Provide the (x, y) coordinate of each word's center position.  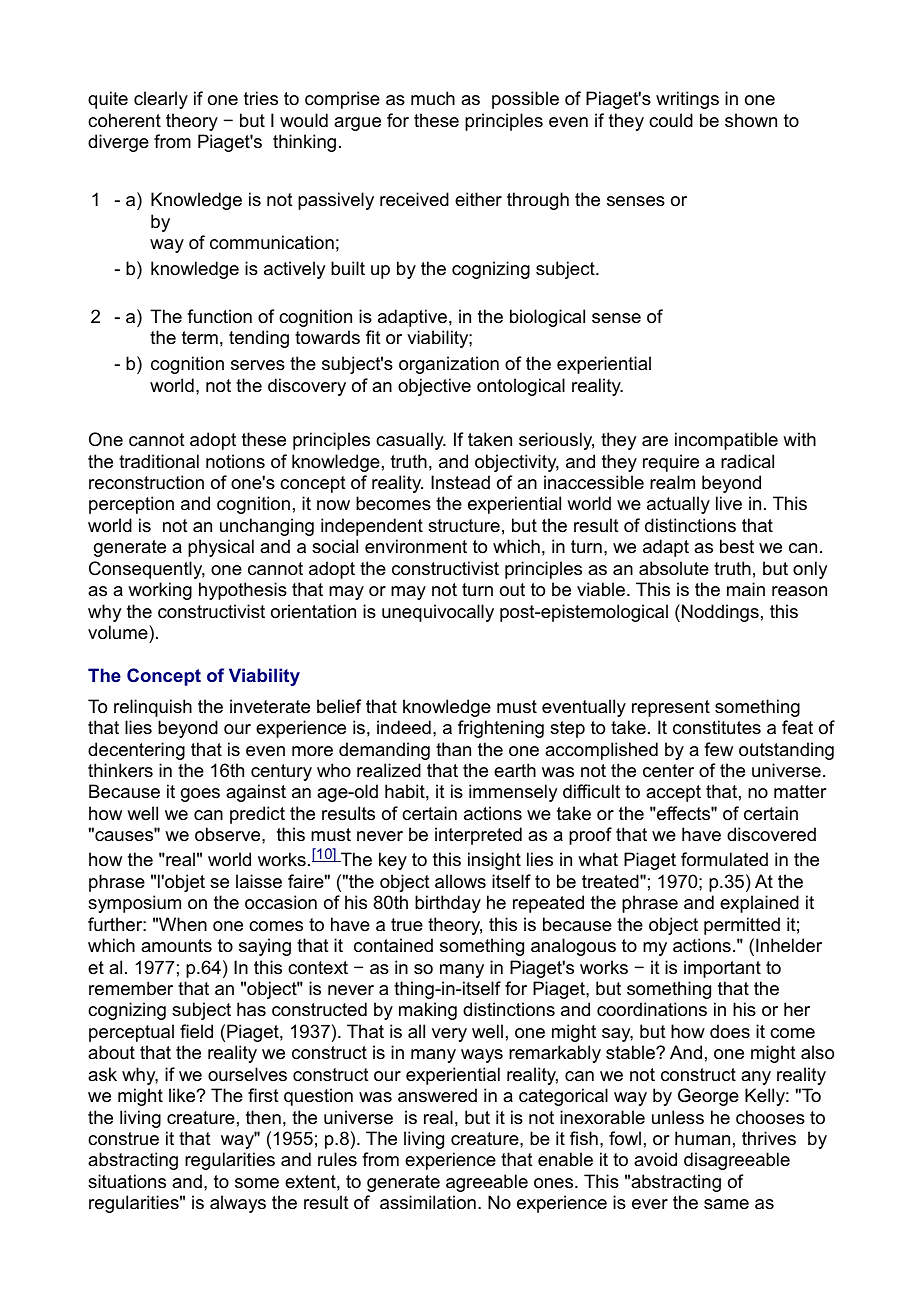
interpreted (478, 836)
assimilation (428, 1202)
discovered (771, 834)
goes (200, 795)
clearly (161, 100)
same (726, 1204)
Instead (460, 482)
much (433, 98)
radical (747, 461)
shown (751, 120)
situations (127, 1181)
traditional (159, 461)
